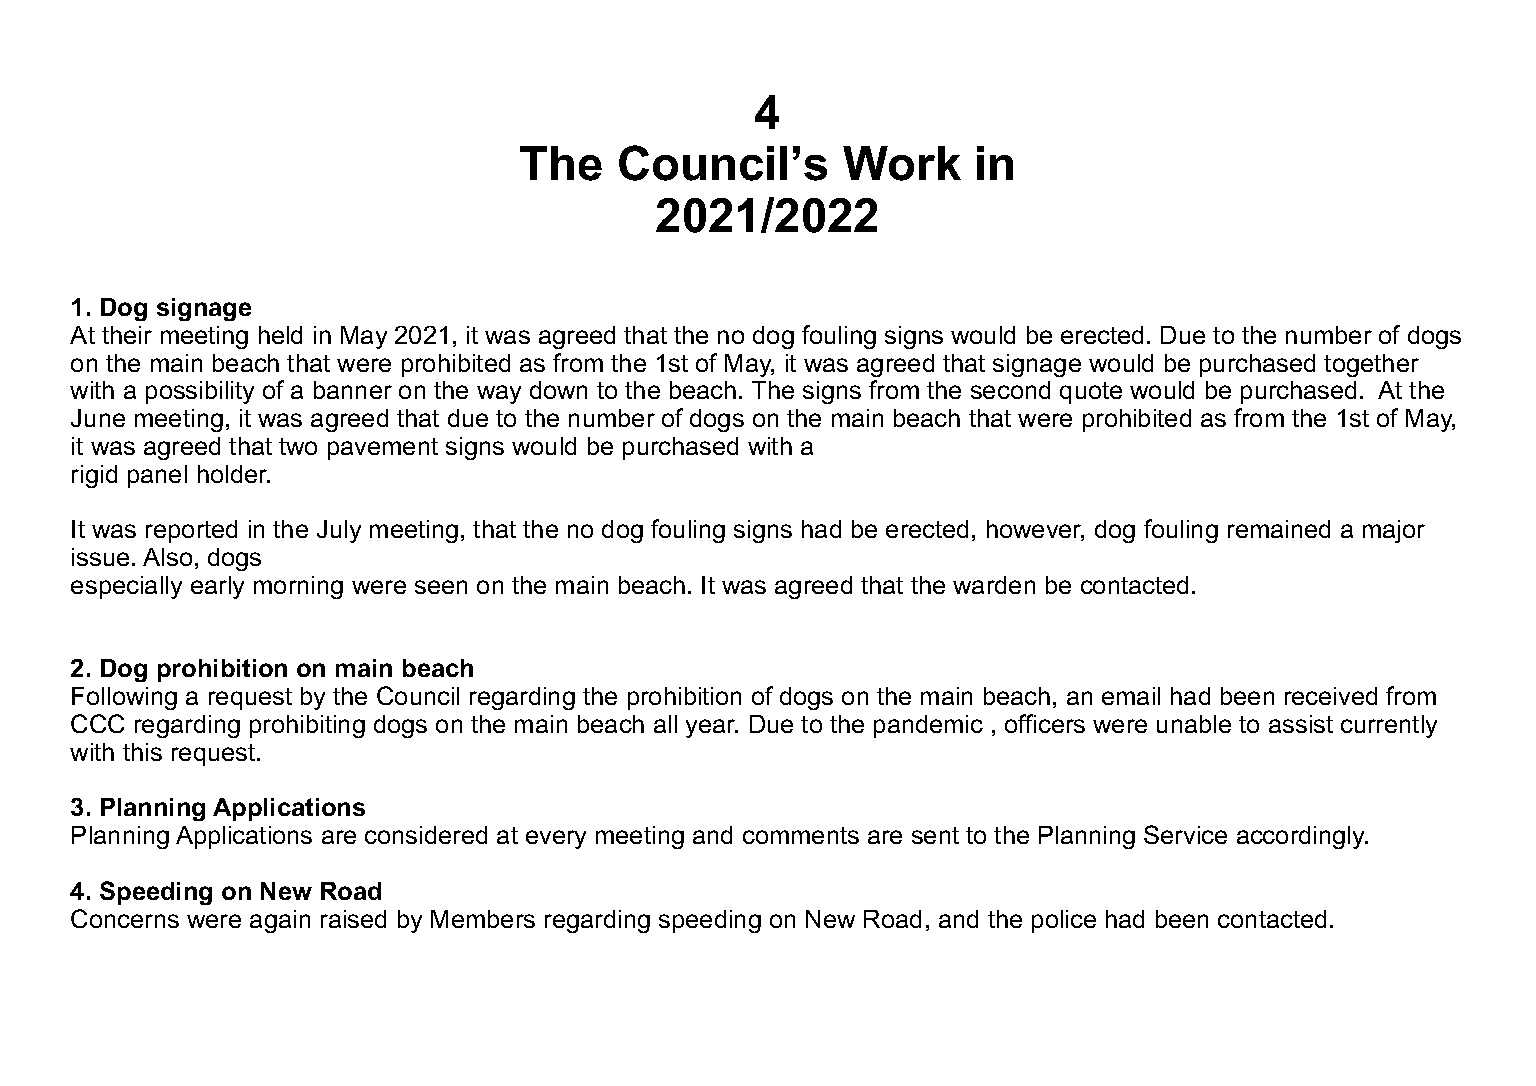 Image resolution: width=1536 pixels, height=1086 pixels. I want to click on year, so click(712, 728).
